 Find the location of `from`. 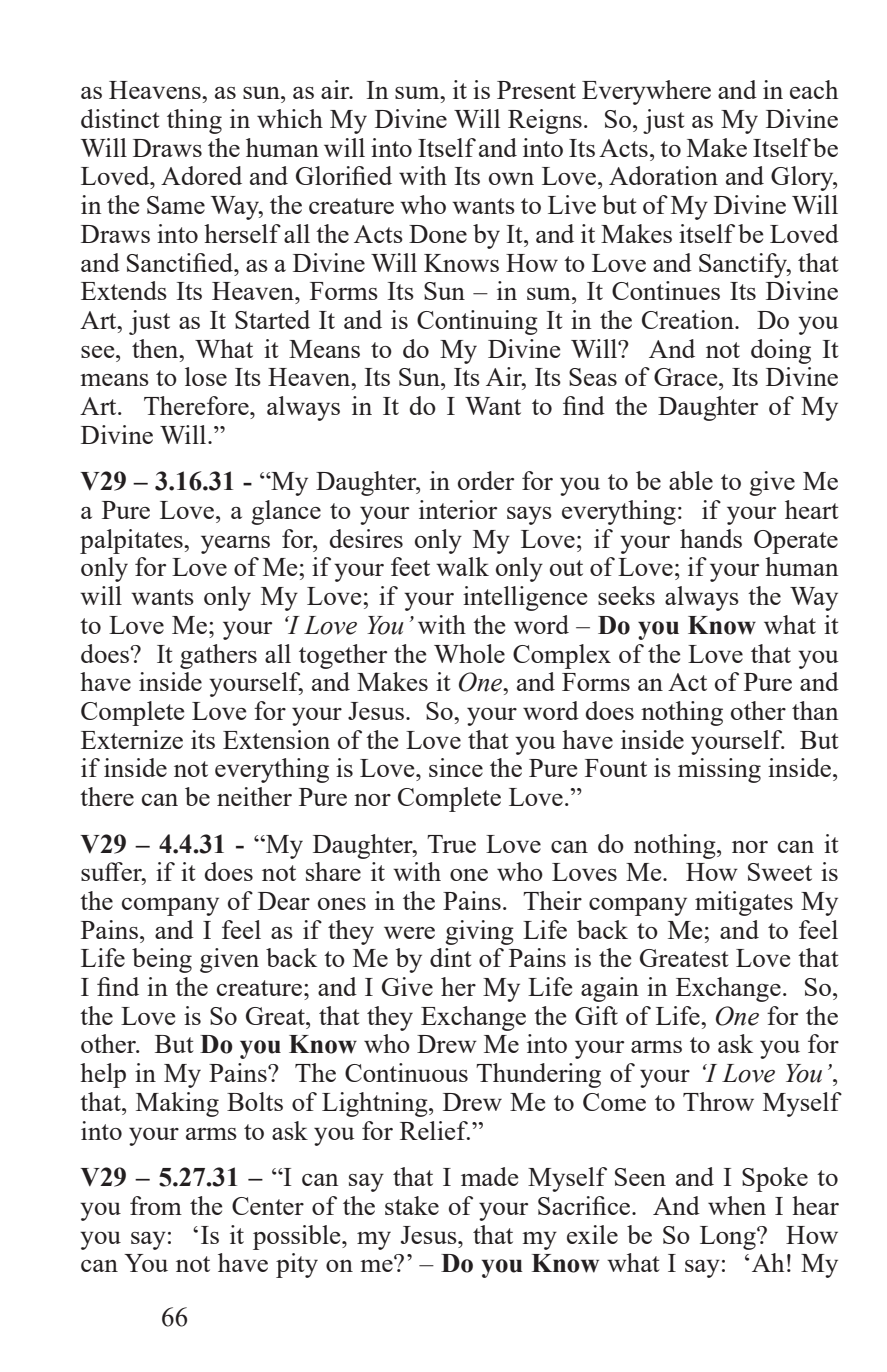

from is located at coordinates (156, 1205).
